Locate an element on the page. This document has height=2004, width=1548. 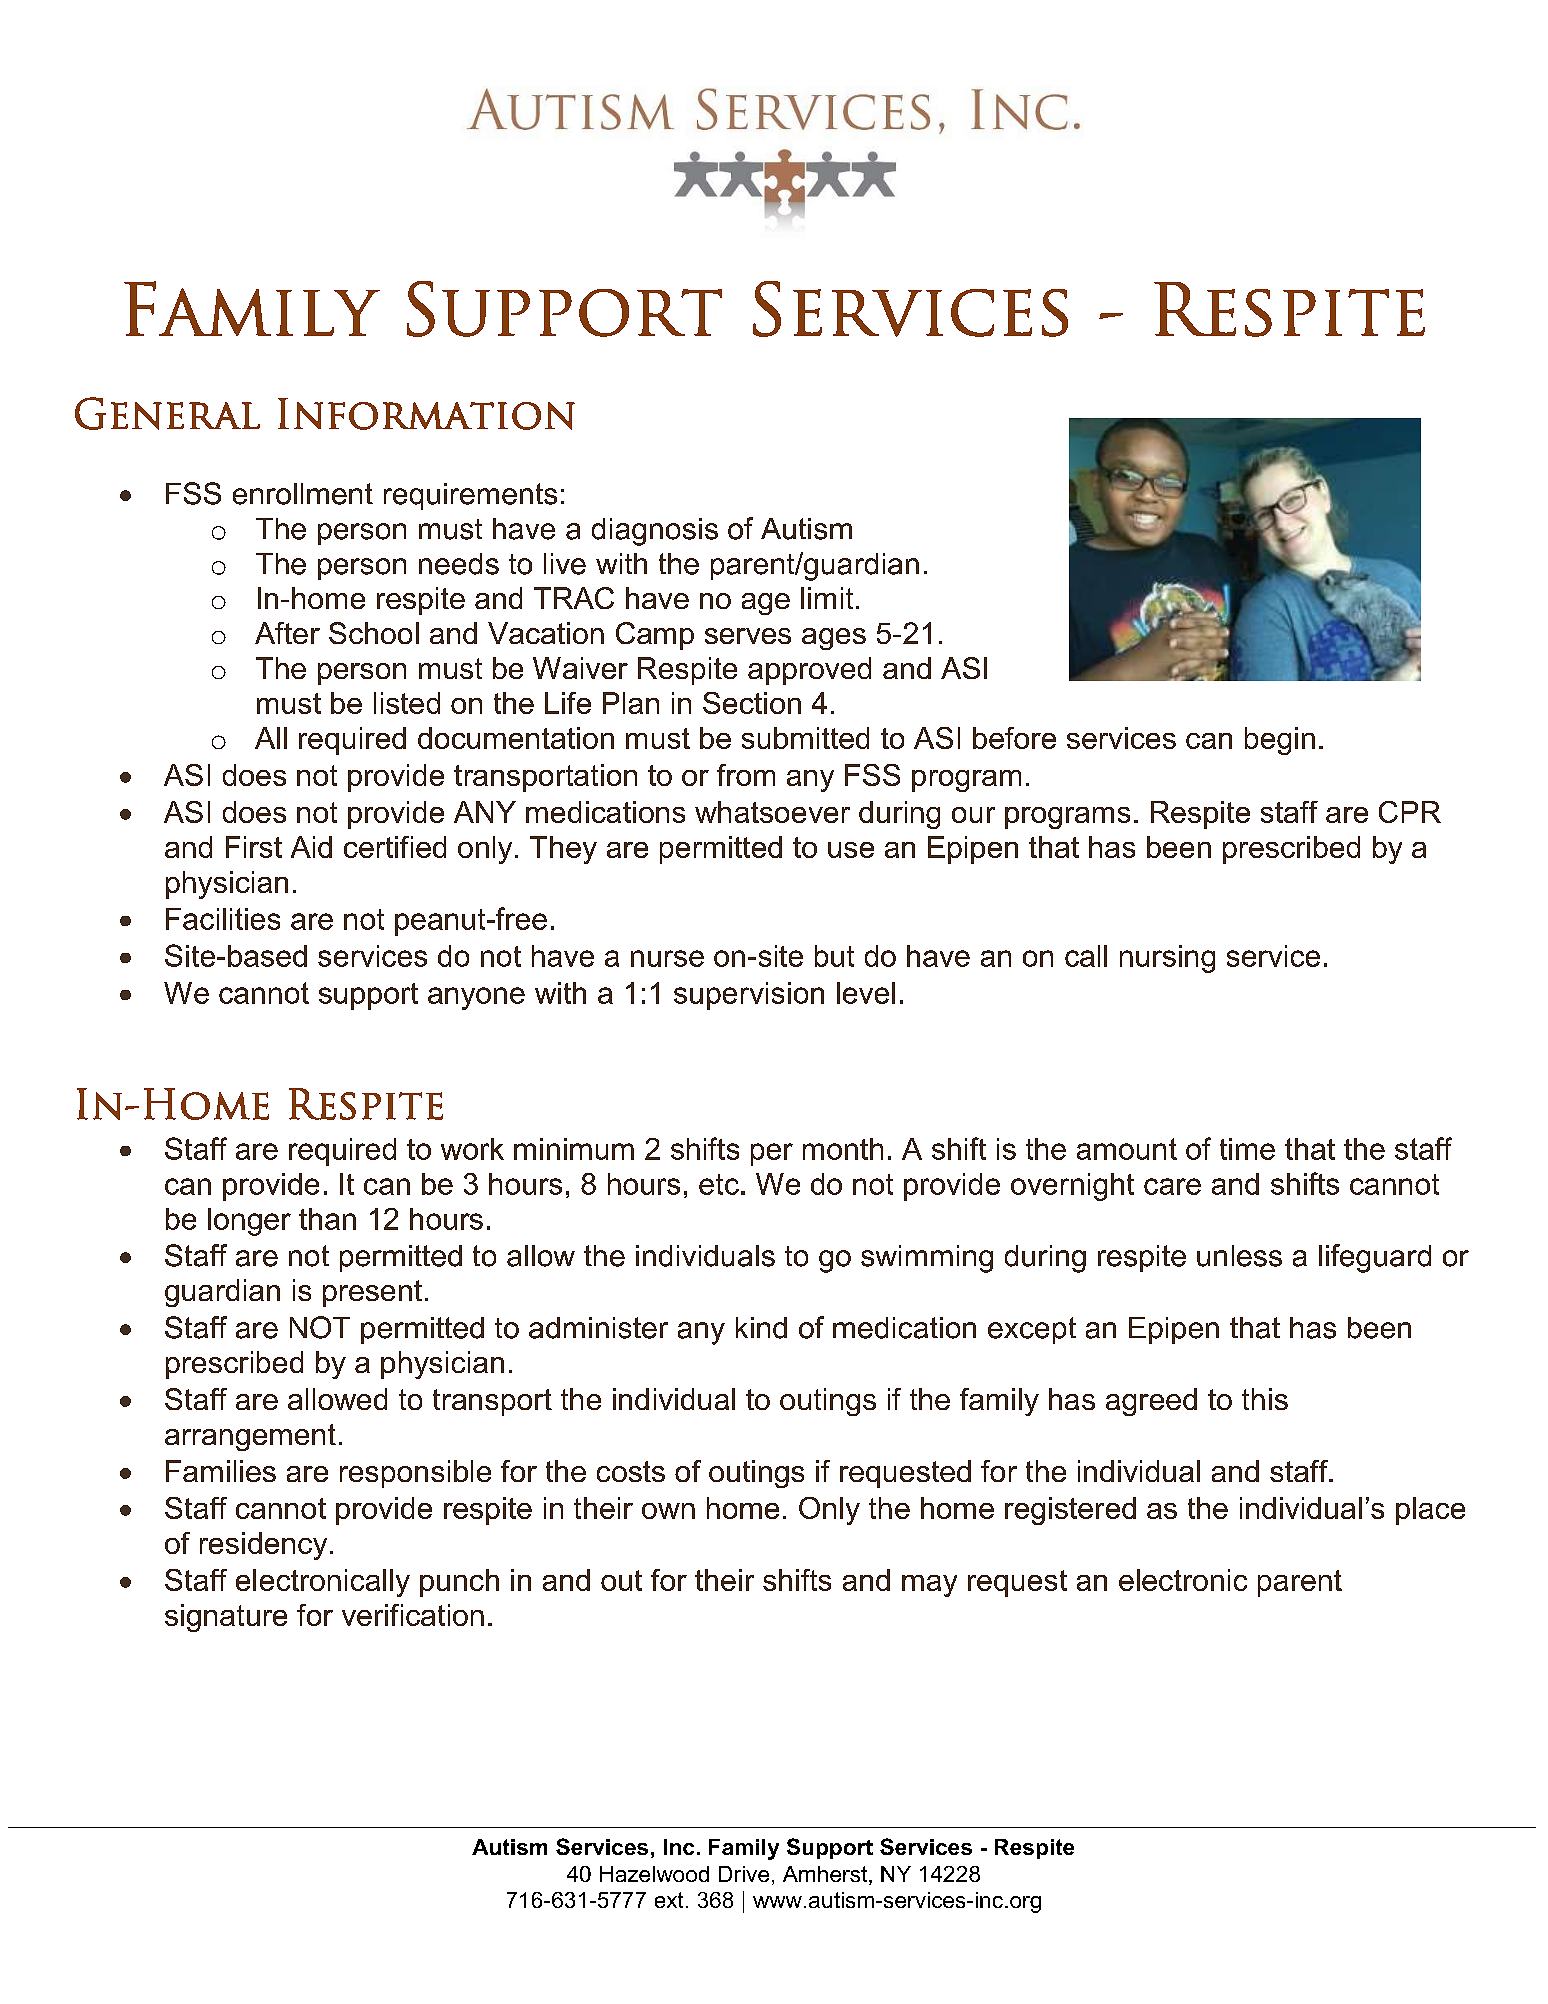
than is located at coordinates (327, 1219).
